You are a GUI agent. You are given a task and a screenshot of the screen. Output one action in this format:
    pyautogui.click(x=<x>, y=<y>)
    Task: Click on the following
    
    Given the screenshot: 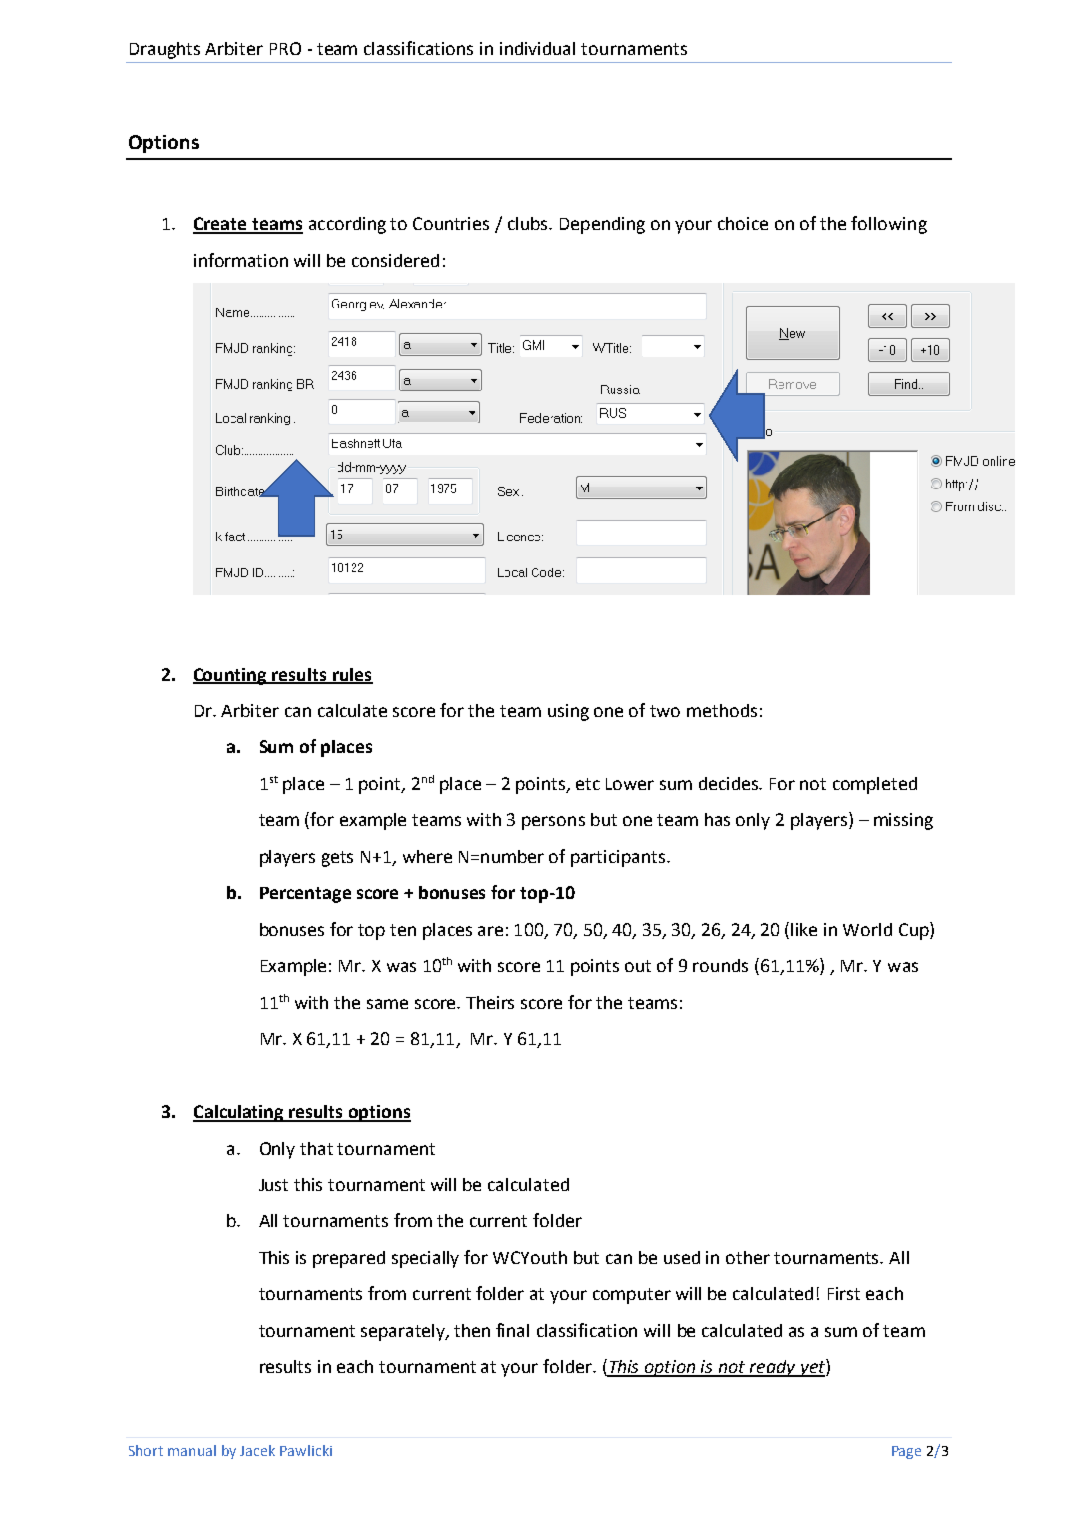 What is the action you would take?
    pyautogui.click(x=889, y=225)
